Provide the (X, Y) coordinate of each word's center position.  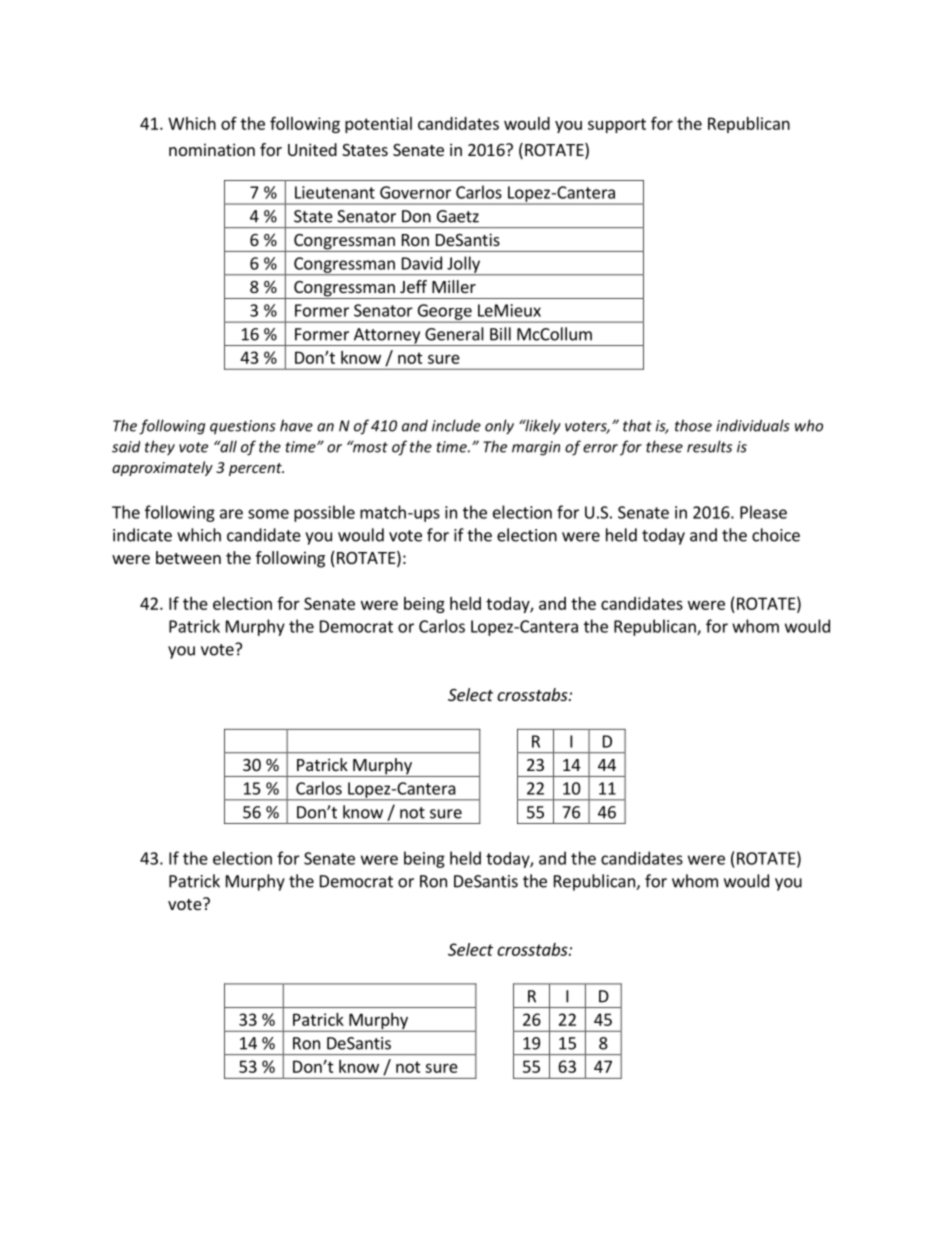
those (693, 425)
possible (324, 513)
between (188, 557)
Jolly (463, 265)
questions (243, 427)
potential (378, 125)
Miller (454, 286)
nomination (212, 149)
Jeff (413, 286)
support (617, 125)
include (456, 425)
